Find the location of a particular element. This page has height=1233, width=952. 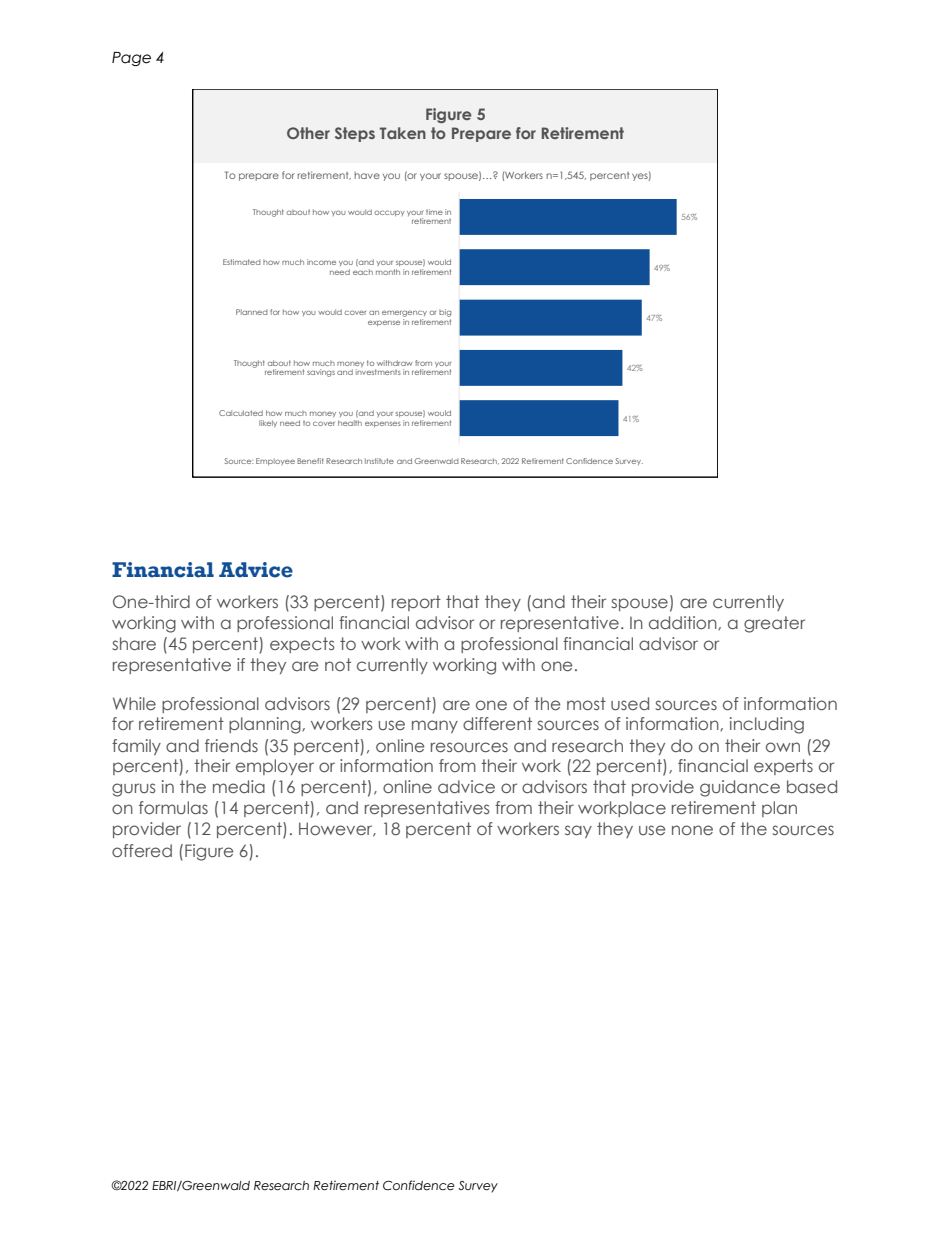

occupy is located at coordinates (390, 213).
